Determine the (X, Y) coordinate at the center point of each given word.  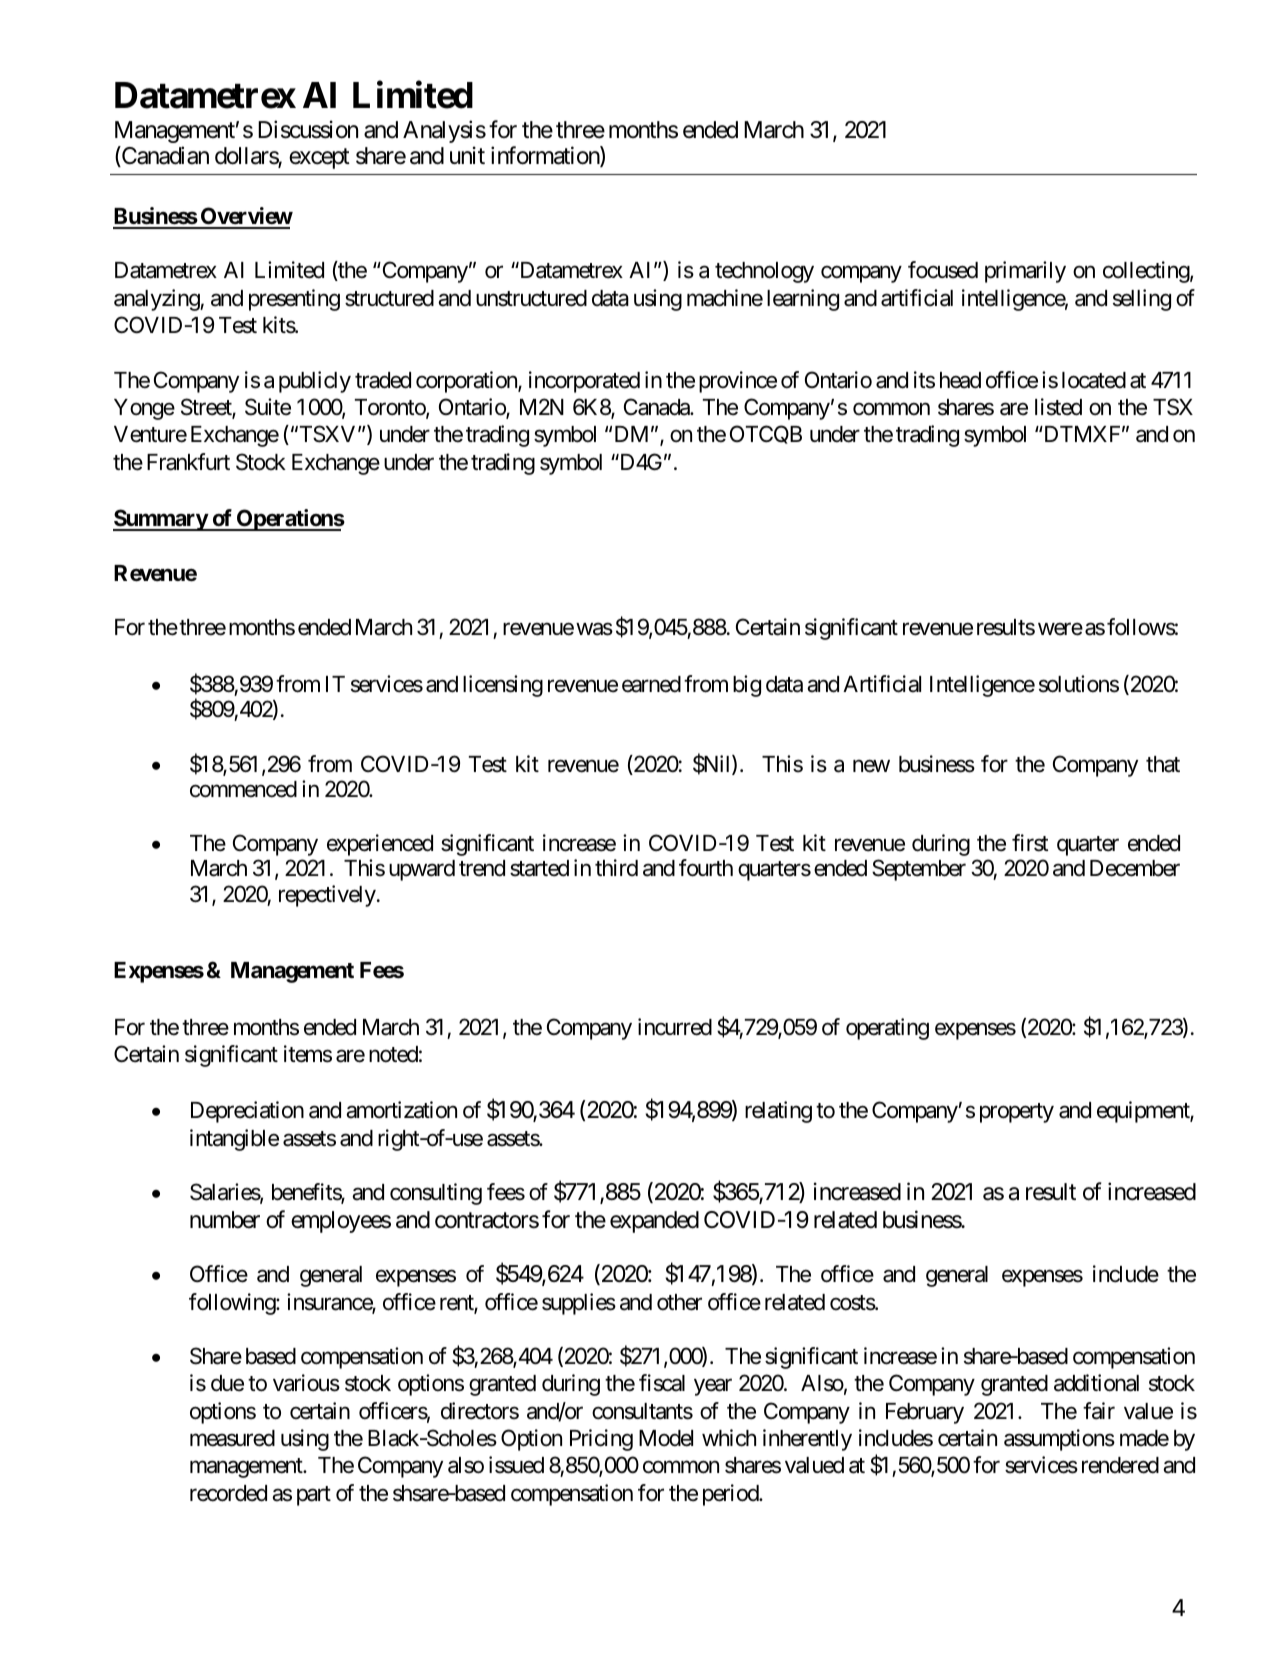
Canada (657, 407)
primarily (1025, 272)
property (1017, 1113)
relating (778, 1112)
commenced (243, 789)
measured (232, 1438)
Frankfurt (188, 462)
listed (1058, 407)
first (1030, 843)
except (319, 159)
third (616, 867)
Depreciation (247, 1112)
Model (666, 1438)
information (546, 156)
